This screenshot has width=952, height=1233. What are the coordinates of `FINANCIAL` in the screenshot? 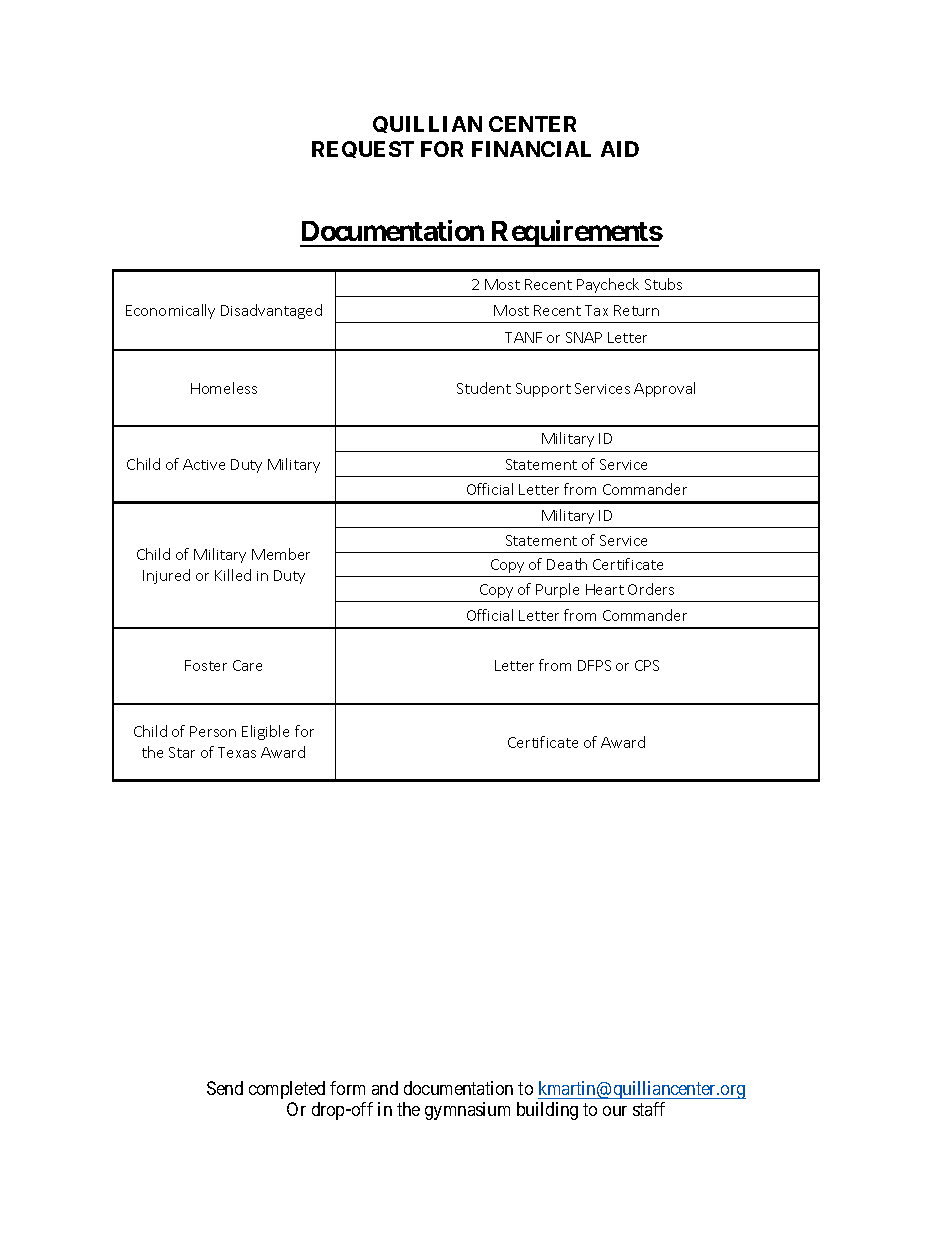 It's located at (531, 149).
